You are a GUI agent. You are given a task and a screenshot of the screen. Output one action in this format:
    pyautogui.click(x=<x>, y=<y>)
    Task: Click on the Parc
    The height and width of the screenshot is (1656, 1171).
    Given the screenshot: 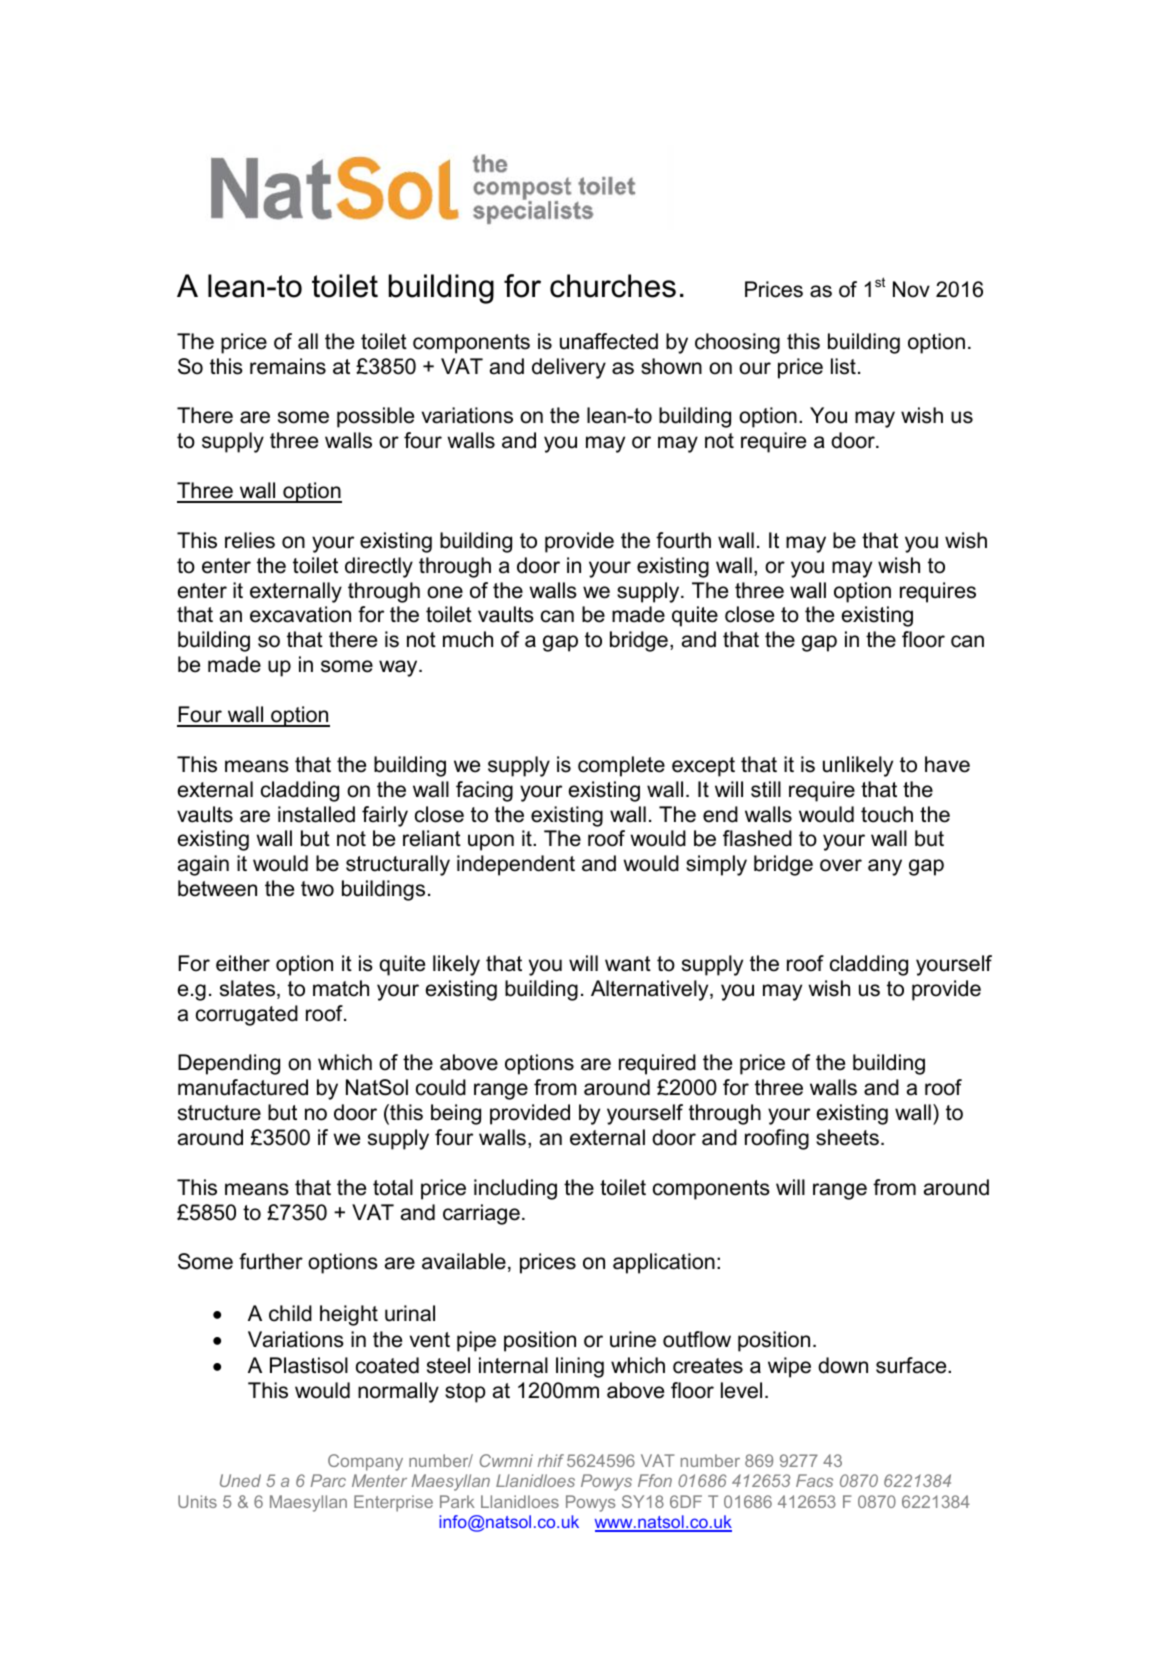 What is the action you would take?
    pyautogui.click(x=328, y=1480)
